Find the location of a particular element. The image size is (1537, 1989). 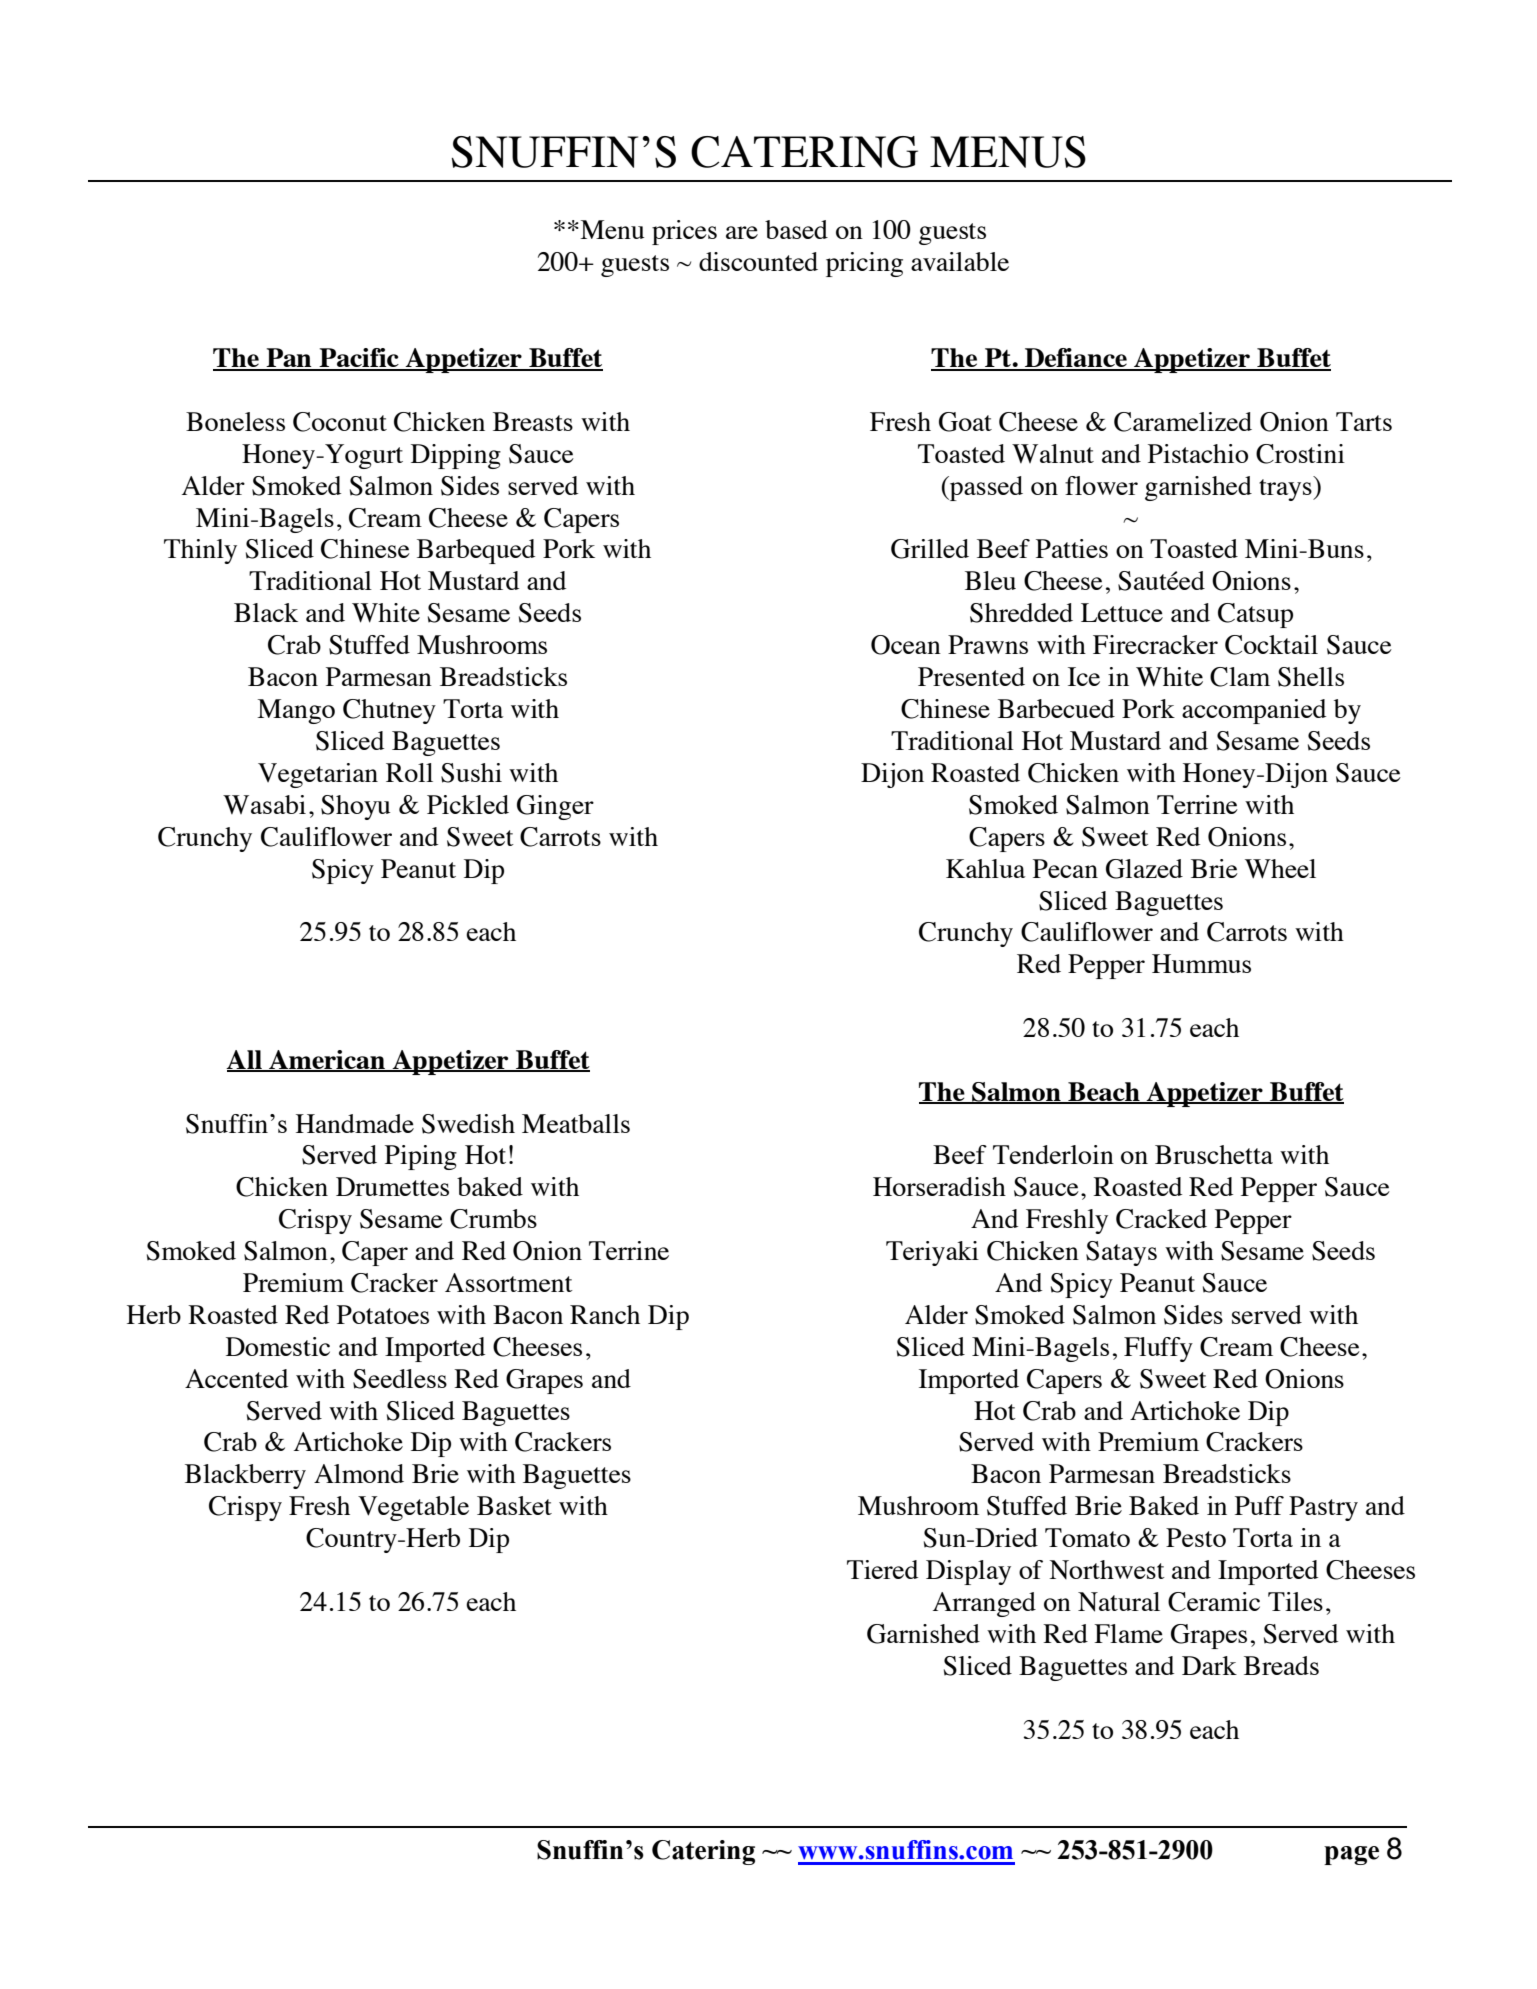

Chutney is located at coordinates (389, 711).
